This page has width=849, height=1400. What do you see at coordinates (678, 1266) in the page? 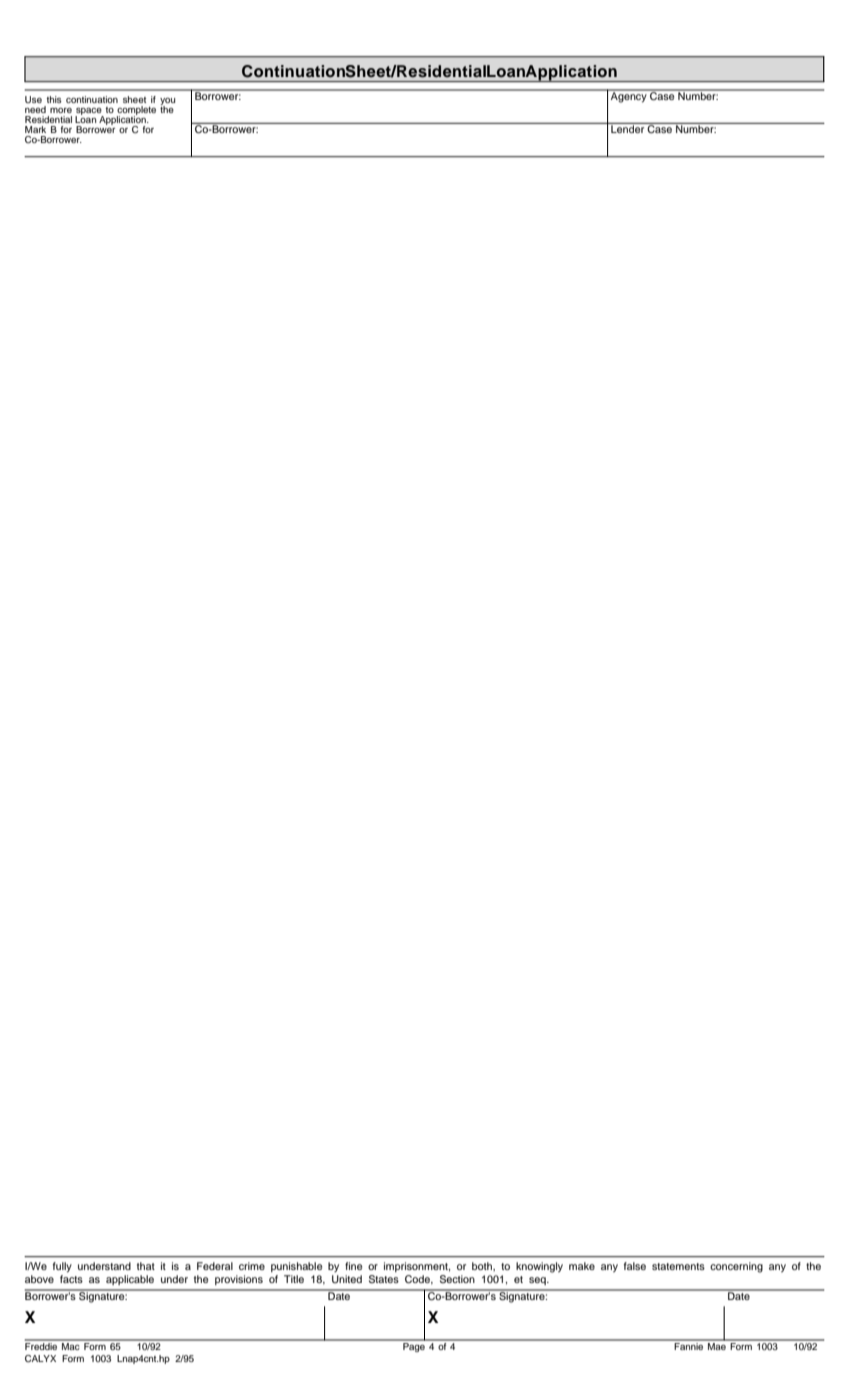
I see `statements` at bounding box center [678, 1266].
